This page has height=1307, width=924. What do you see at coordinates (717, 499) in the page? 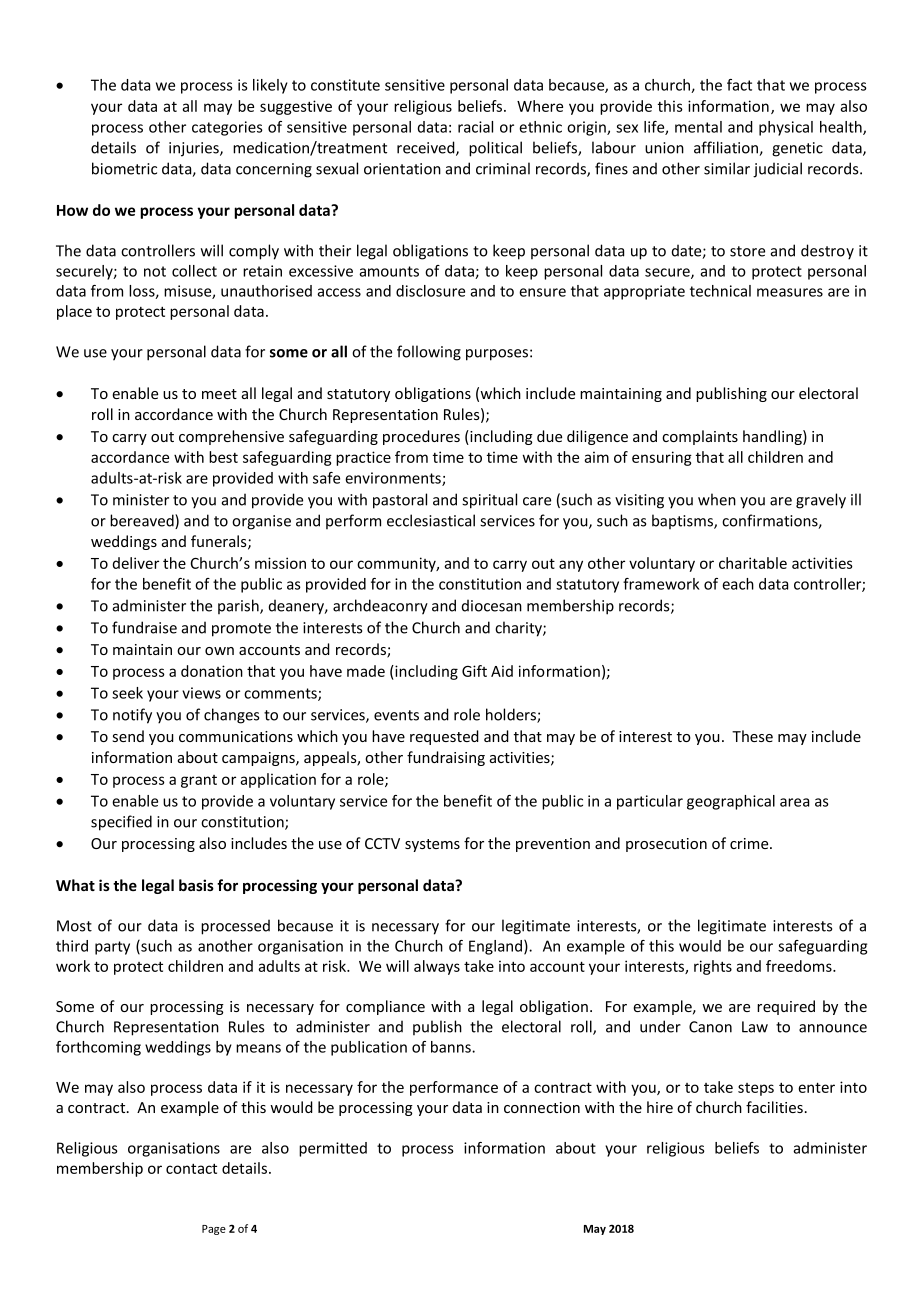
I see `when` at bounding box center [717, 499].
